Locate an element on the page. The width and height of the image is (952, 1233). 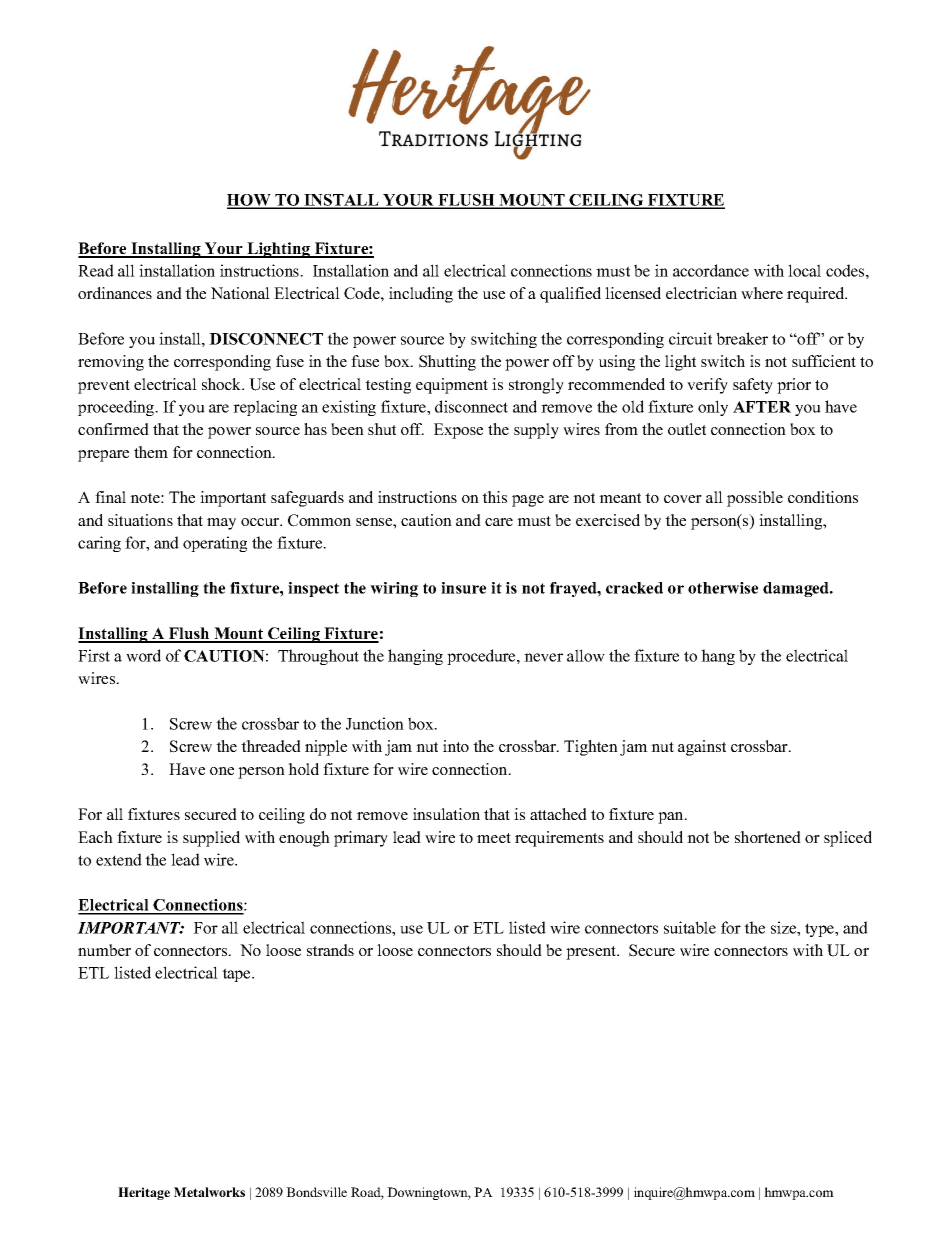
HOW is located at coordinates (250, 201).
